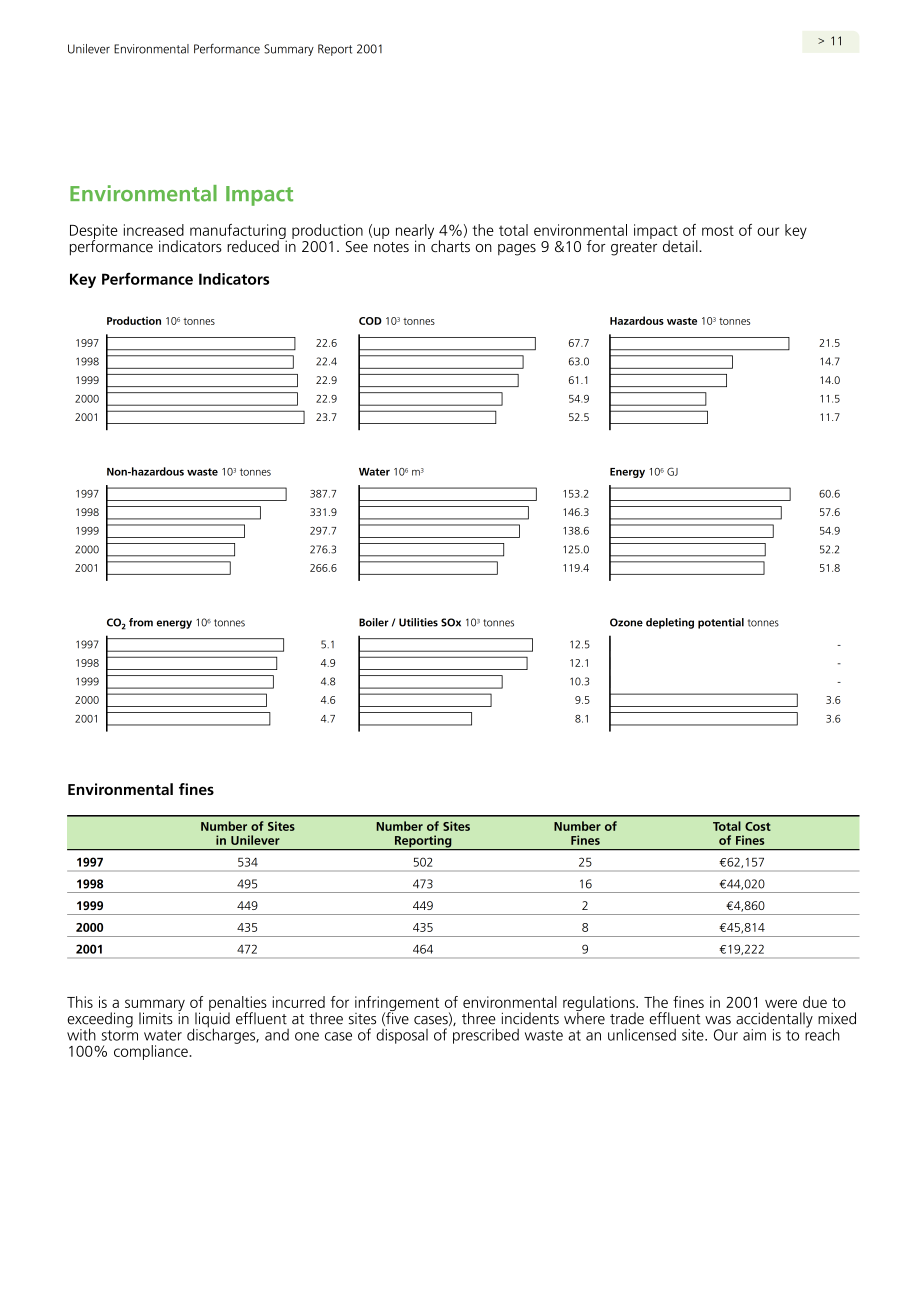  Describe the element at coordinates (718, 230) in the page. I see `most` at that location.
